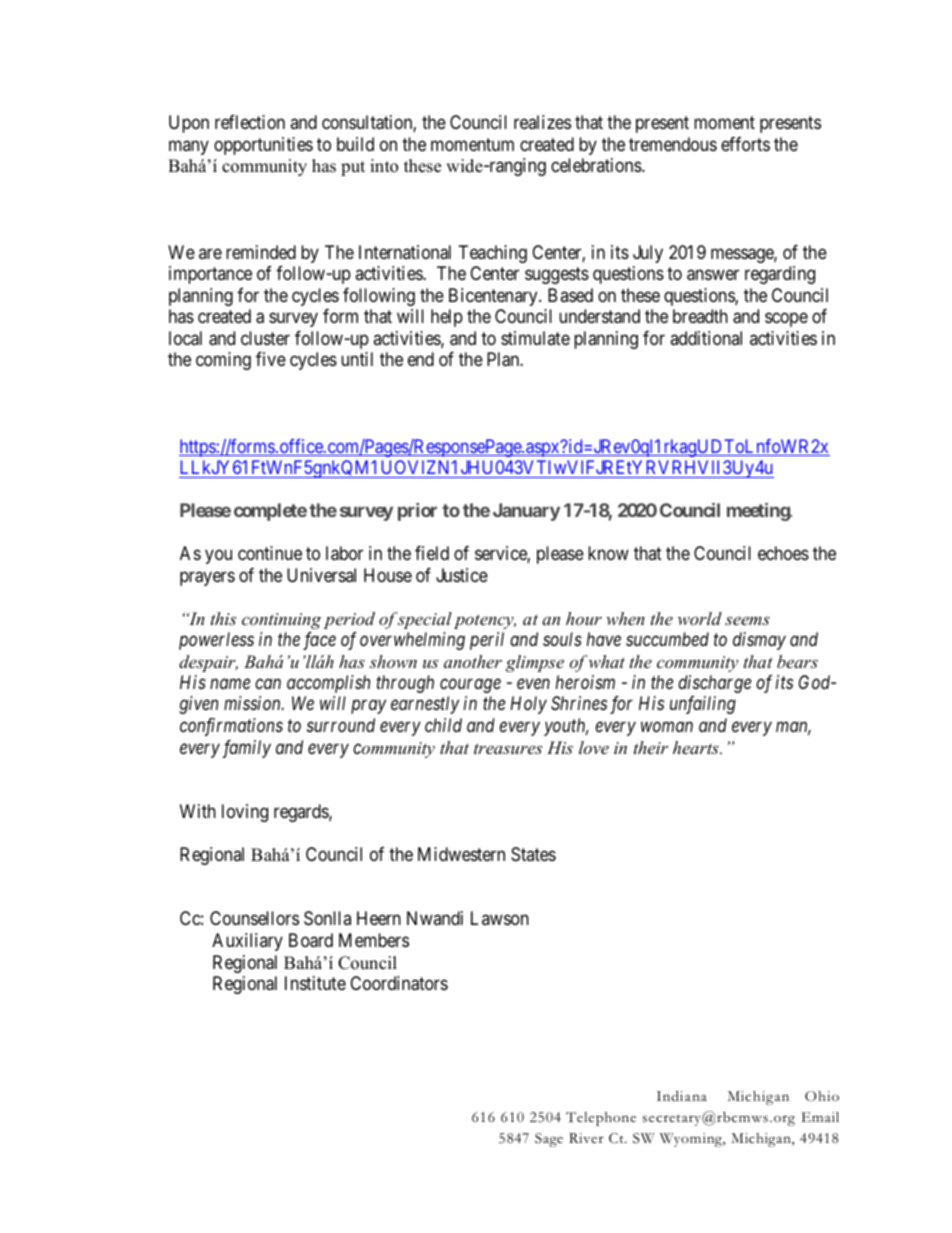 The height and width of the page is (1233, 952). Describe the element at coordinates (706, 338) in the page. I see `additional` at that location.
